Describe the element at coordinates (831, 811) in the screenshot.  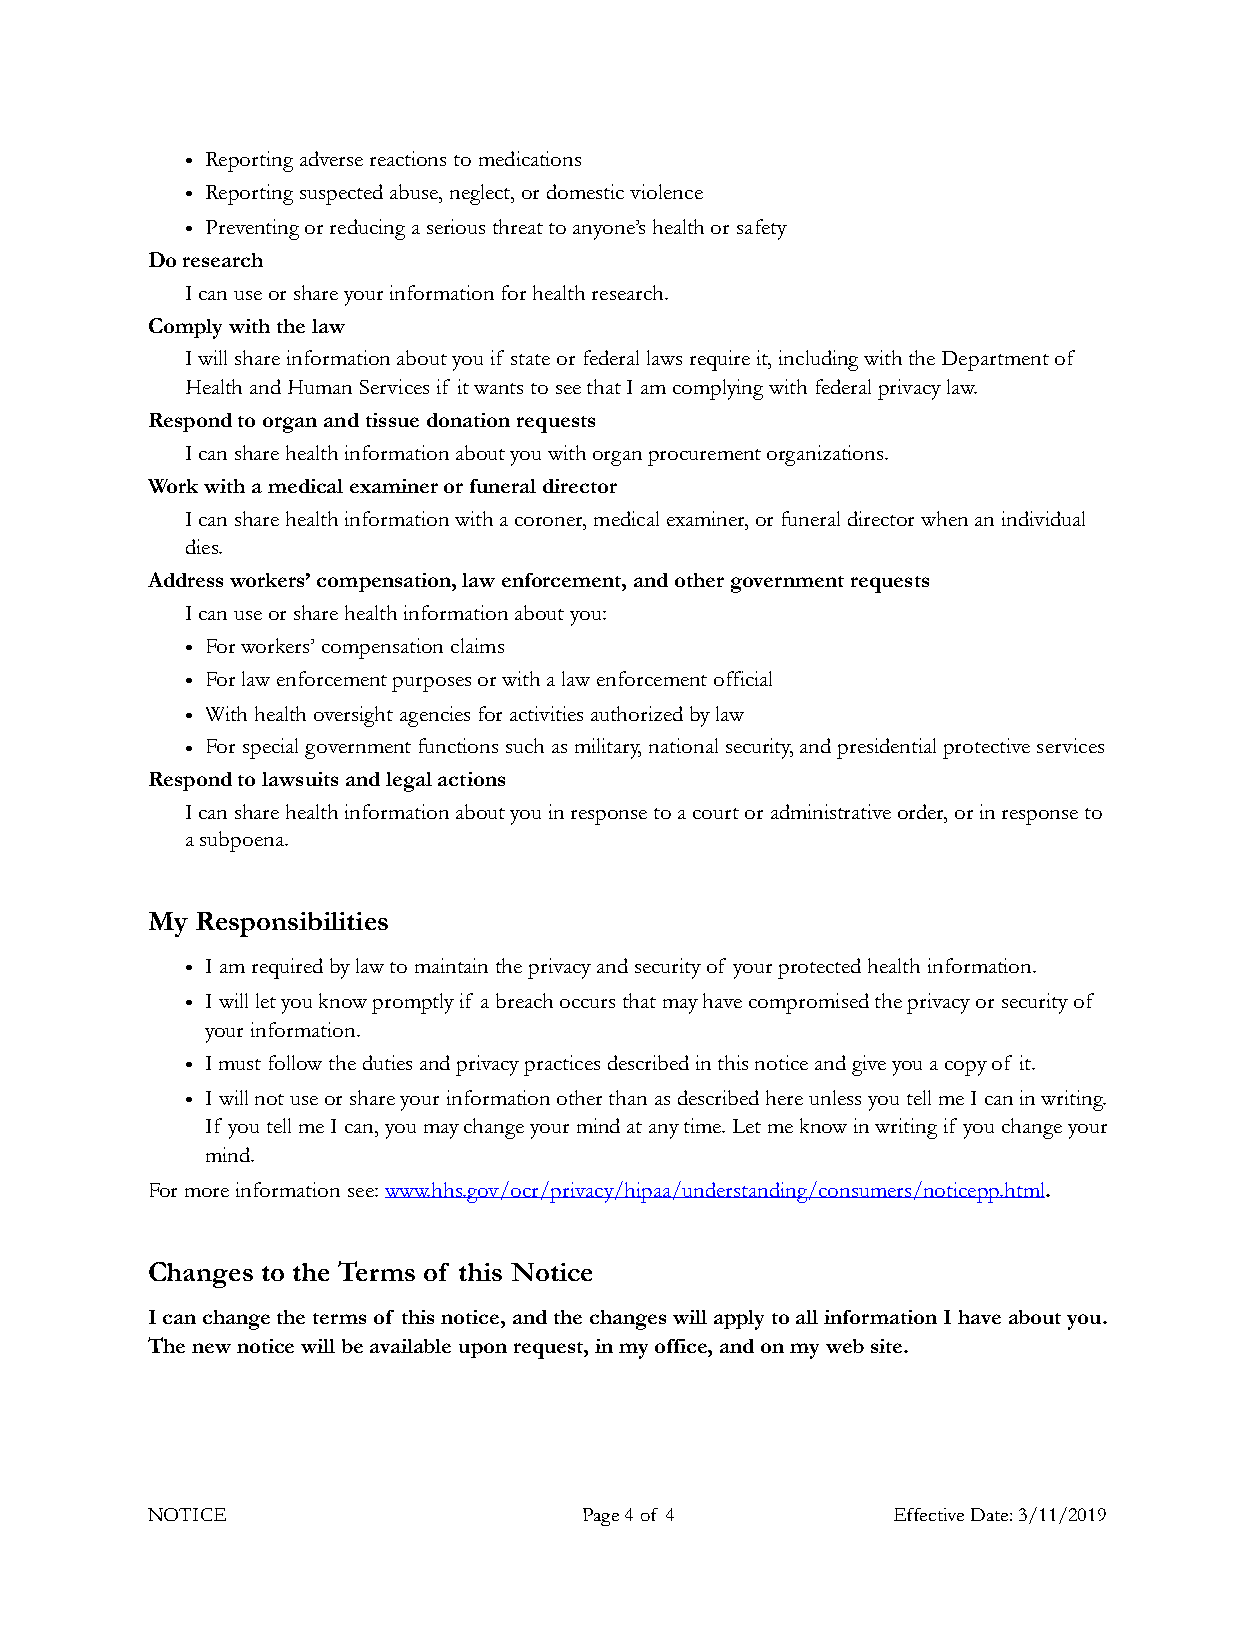
I see `administrative` at that location.
